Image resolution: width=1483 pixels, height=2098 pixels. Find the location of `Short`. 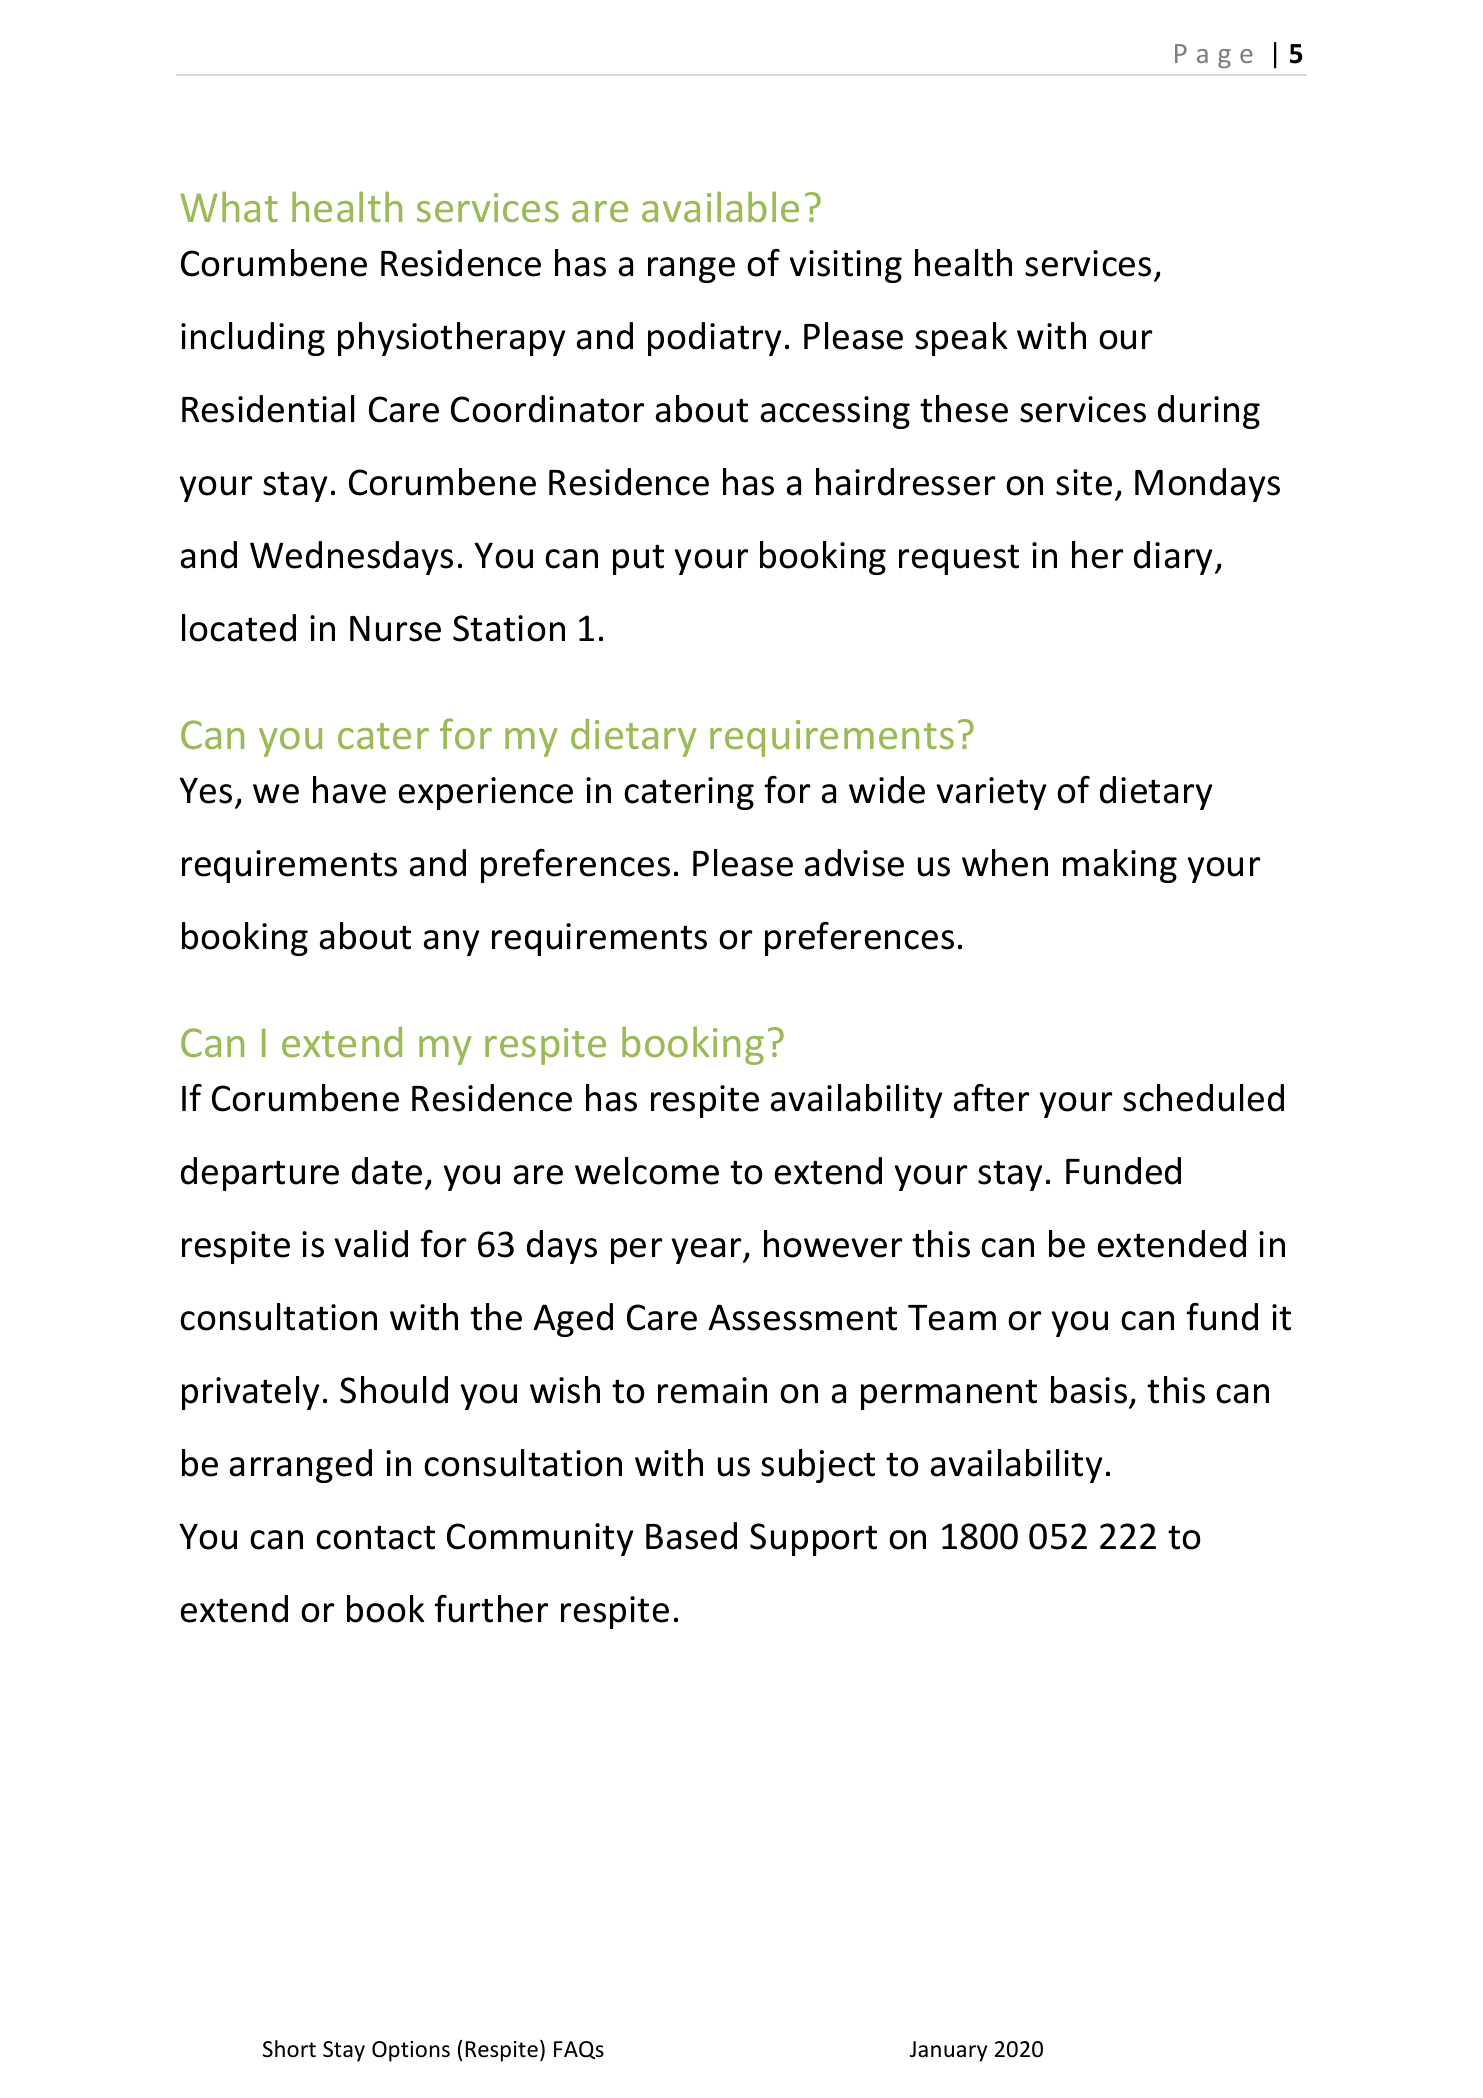

Short is located at coordinates (289, 2049).
